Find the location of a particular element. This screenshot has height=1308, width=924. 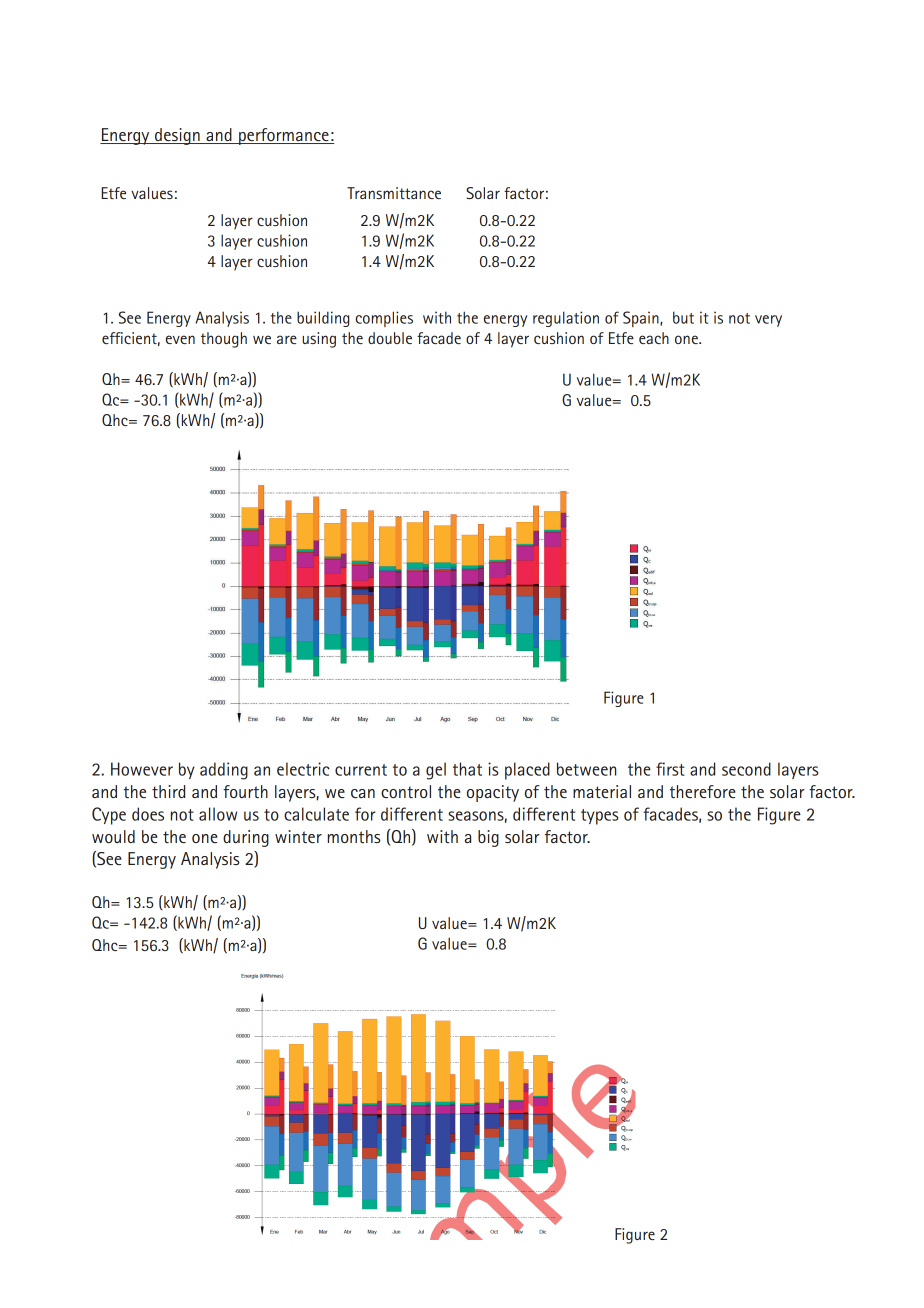

double is located at coordinates (390, 338).
